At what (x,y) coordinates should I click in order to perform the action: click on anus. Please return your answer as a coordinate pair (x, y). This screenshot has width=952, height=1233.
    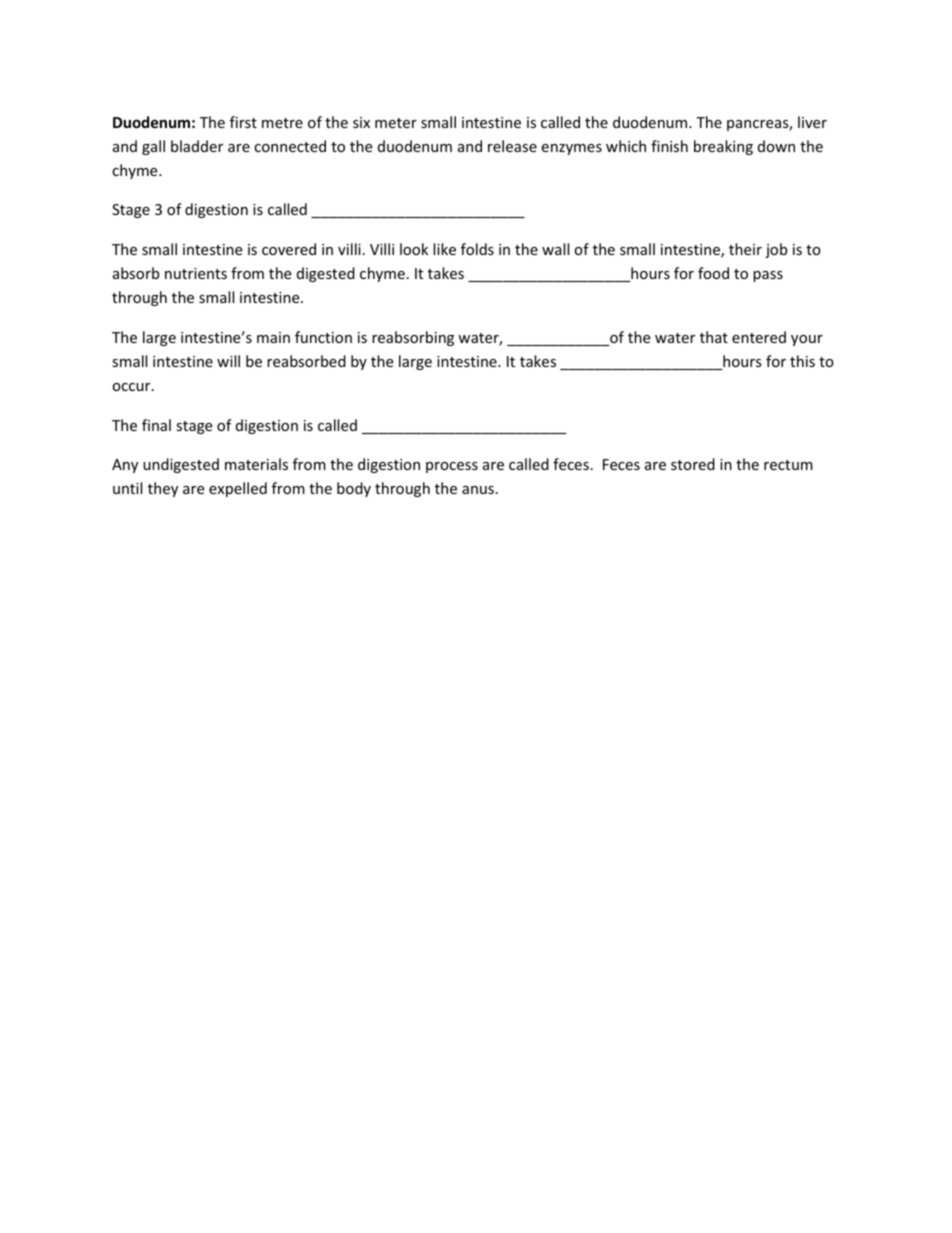
    Looking at the image, I should click on (478, 490).
